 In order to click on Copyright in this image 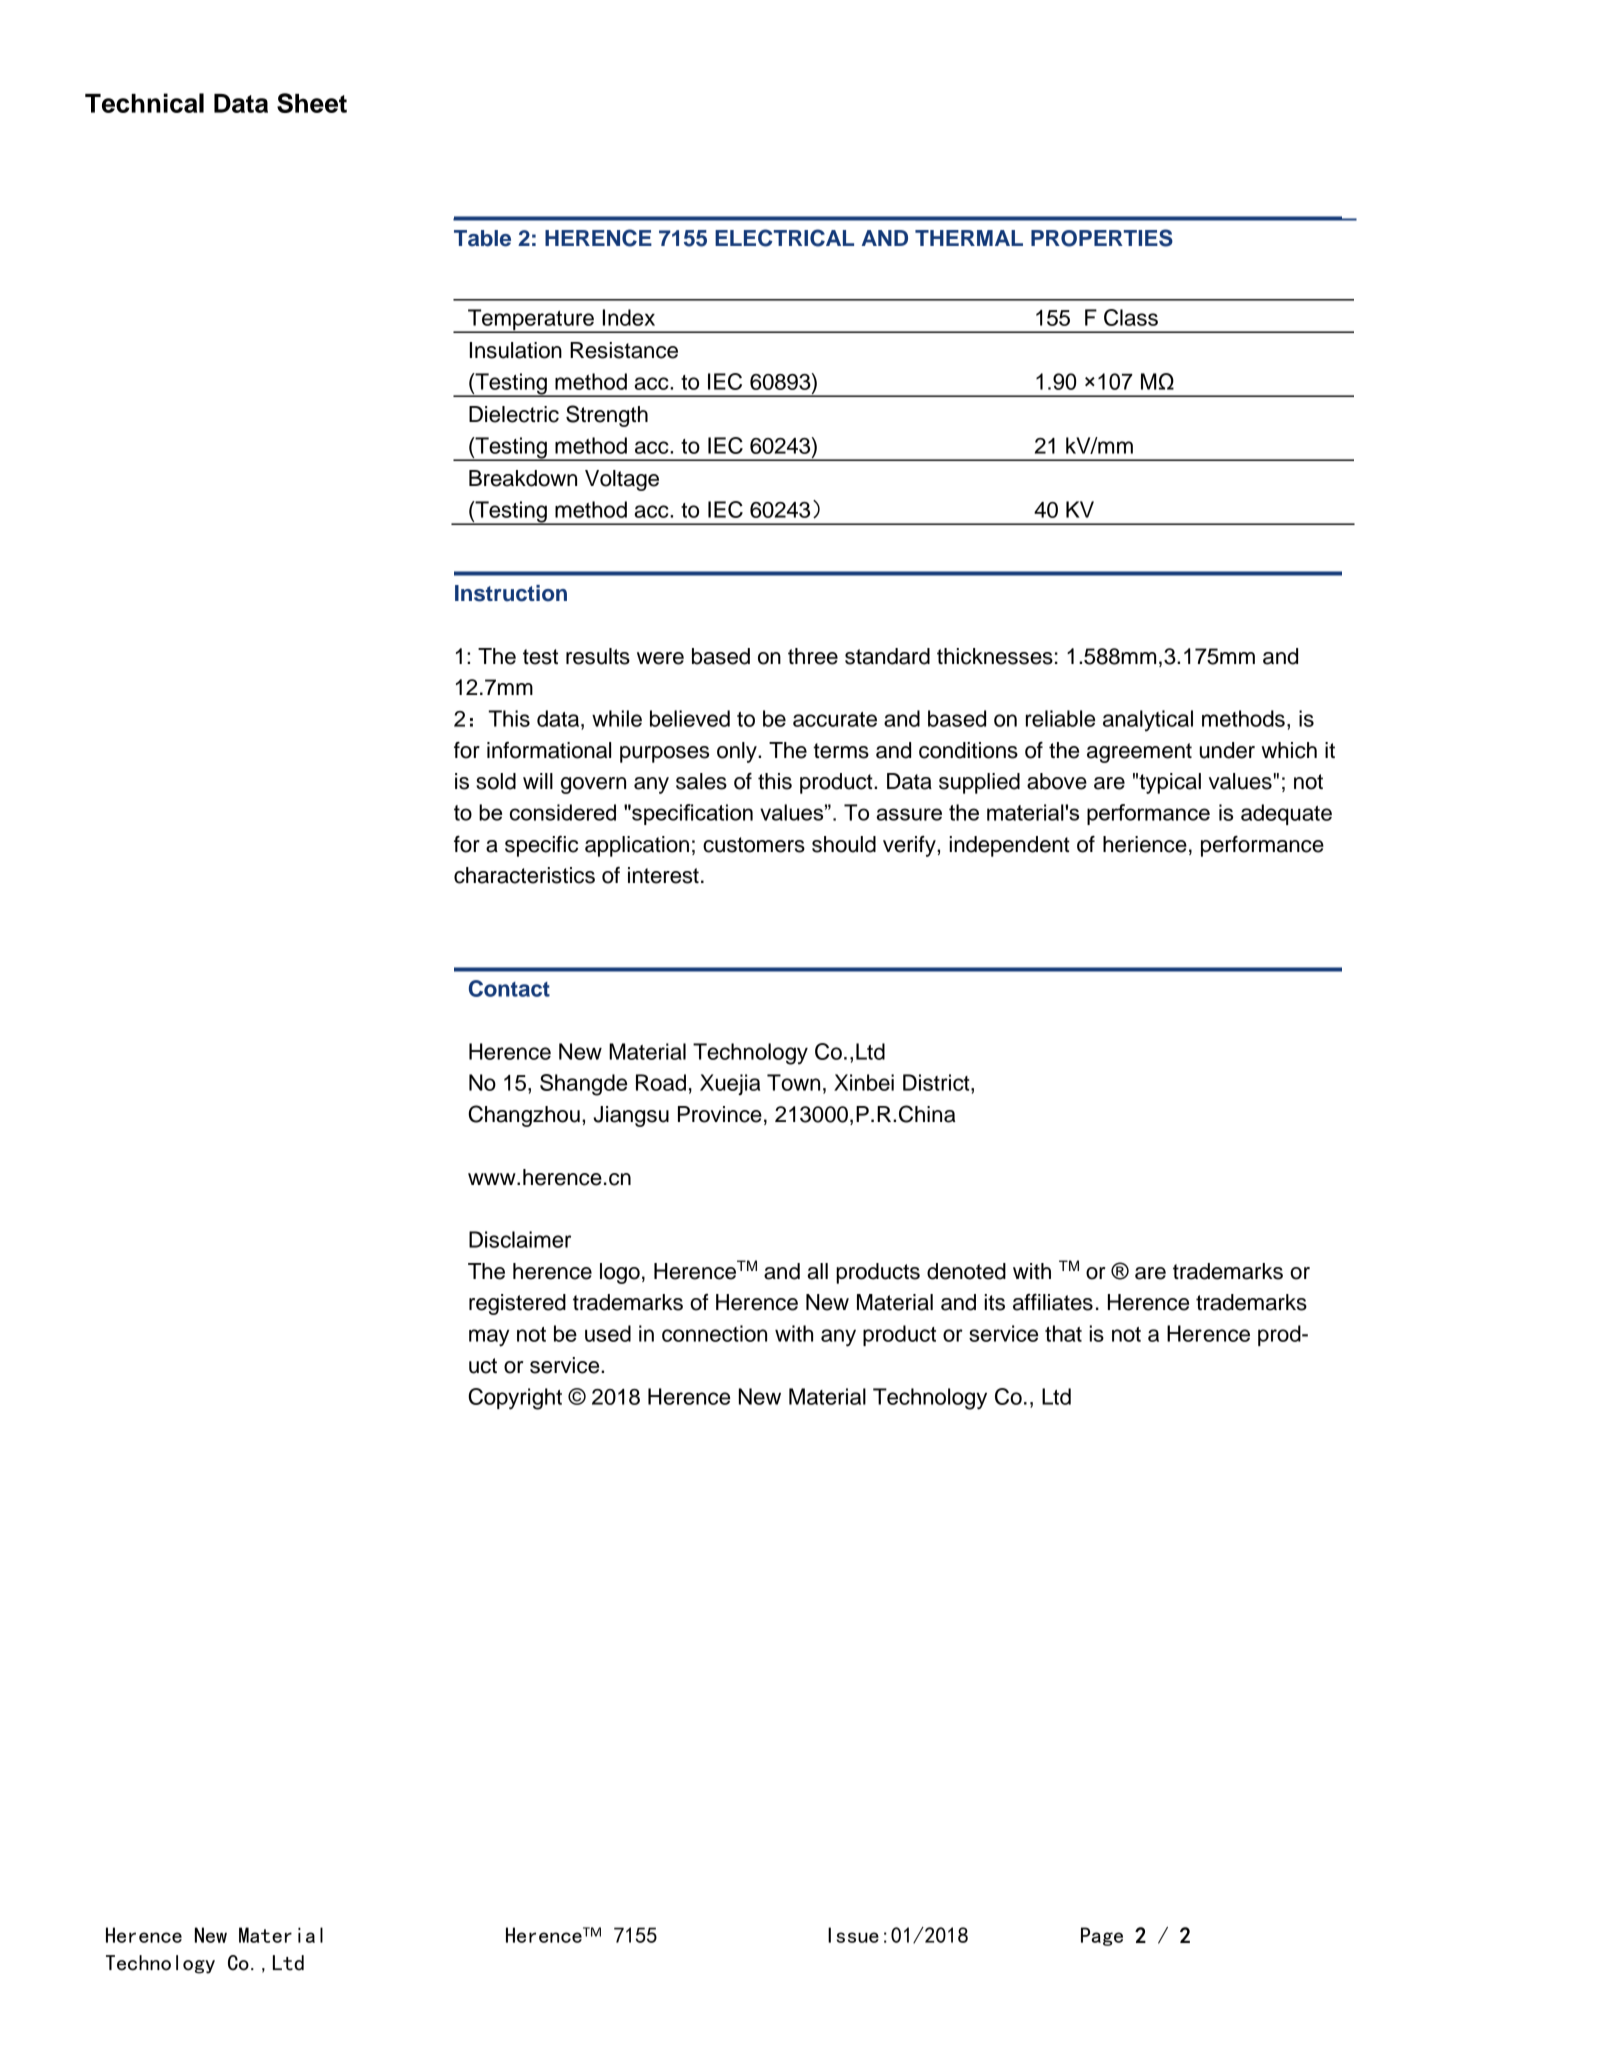, I will do `click(515, 1399)`.
